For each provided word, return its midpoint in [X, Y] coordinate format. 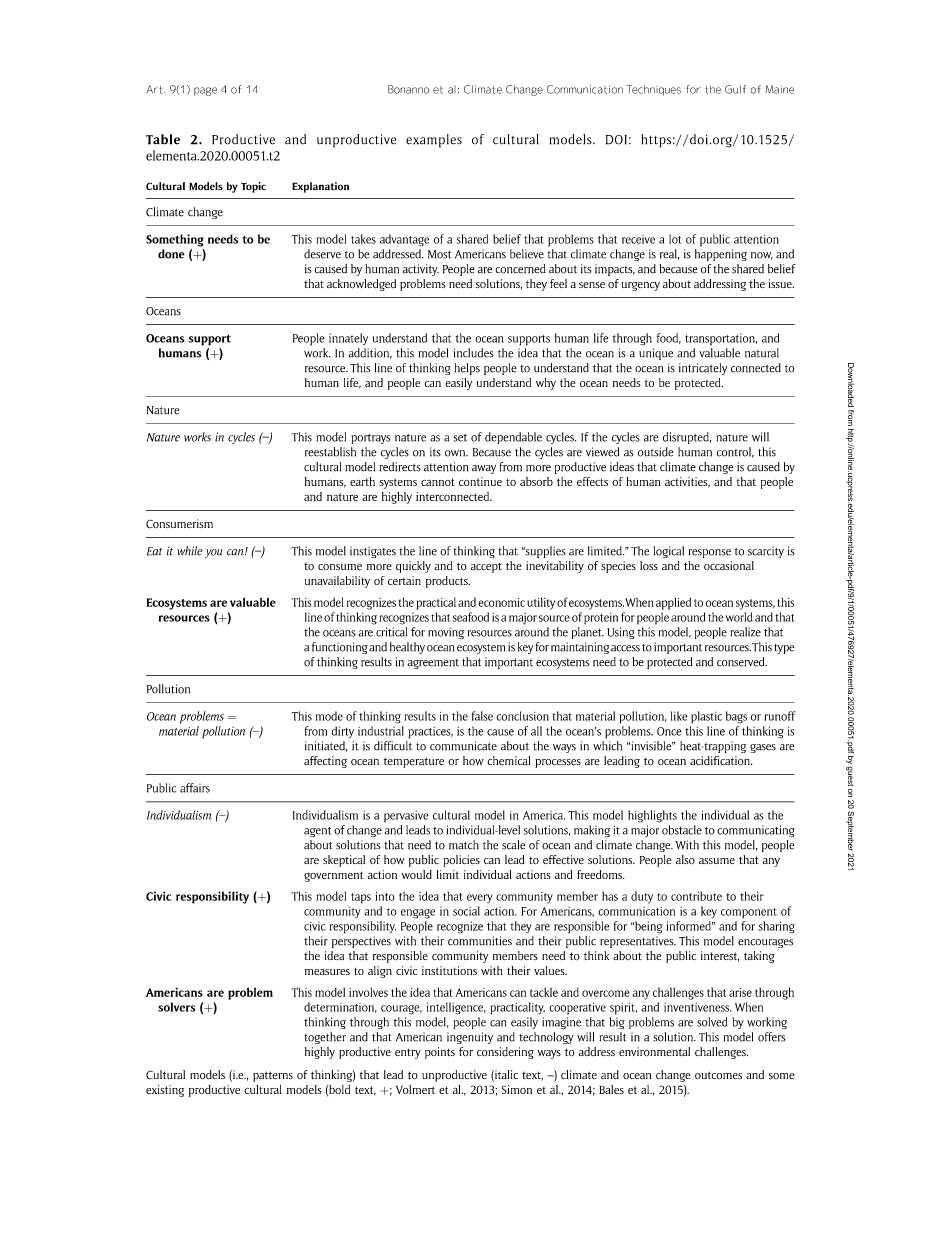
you [213, 553]
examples [434, 141]
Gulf [735, 89]
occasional [729, 565]
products [448, 582]
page [205, 91]
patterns [273, 1076]
